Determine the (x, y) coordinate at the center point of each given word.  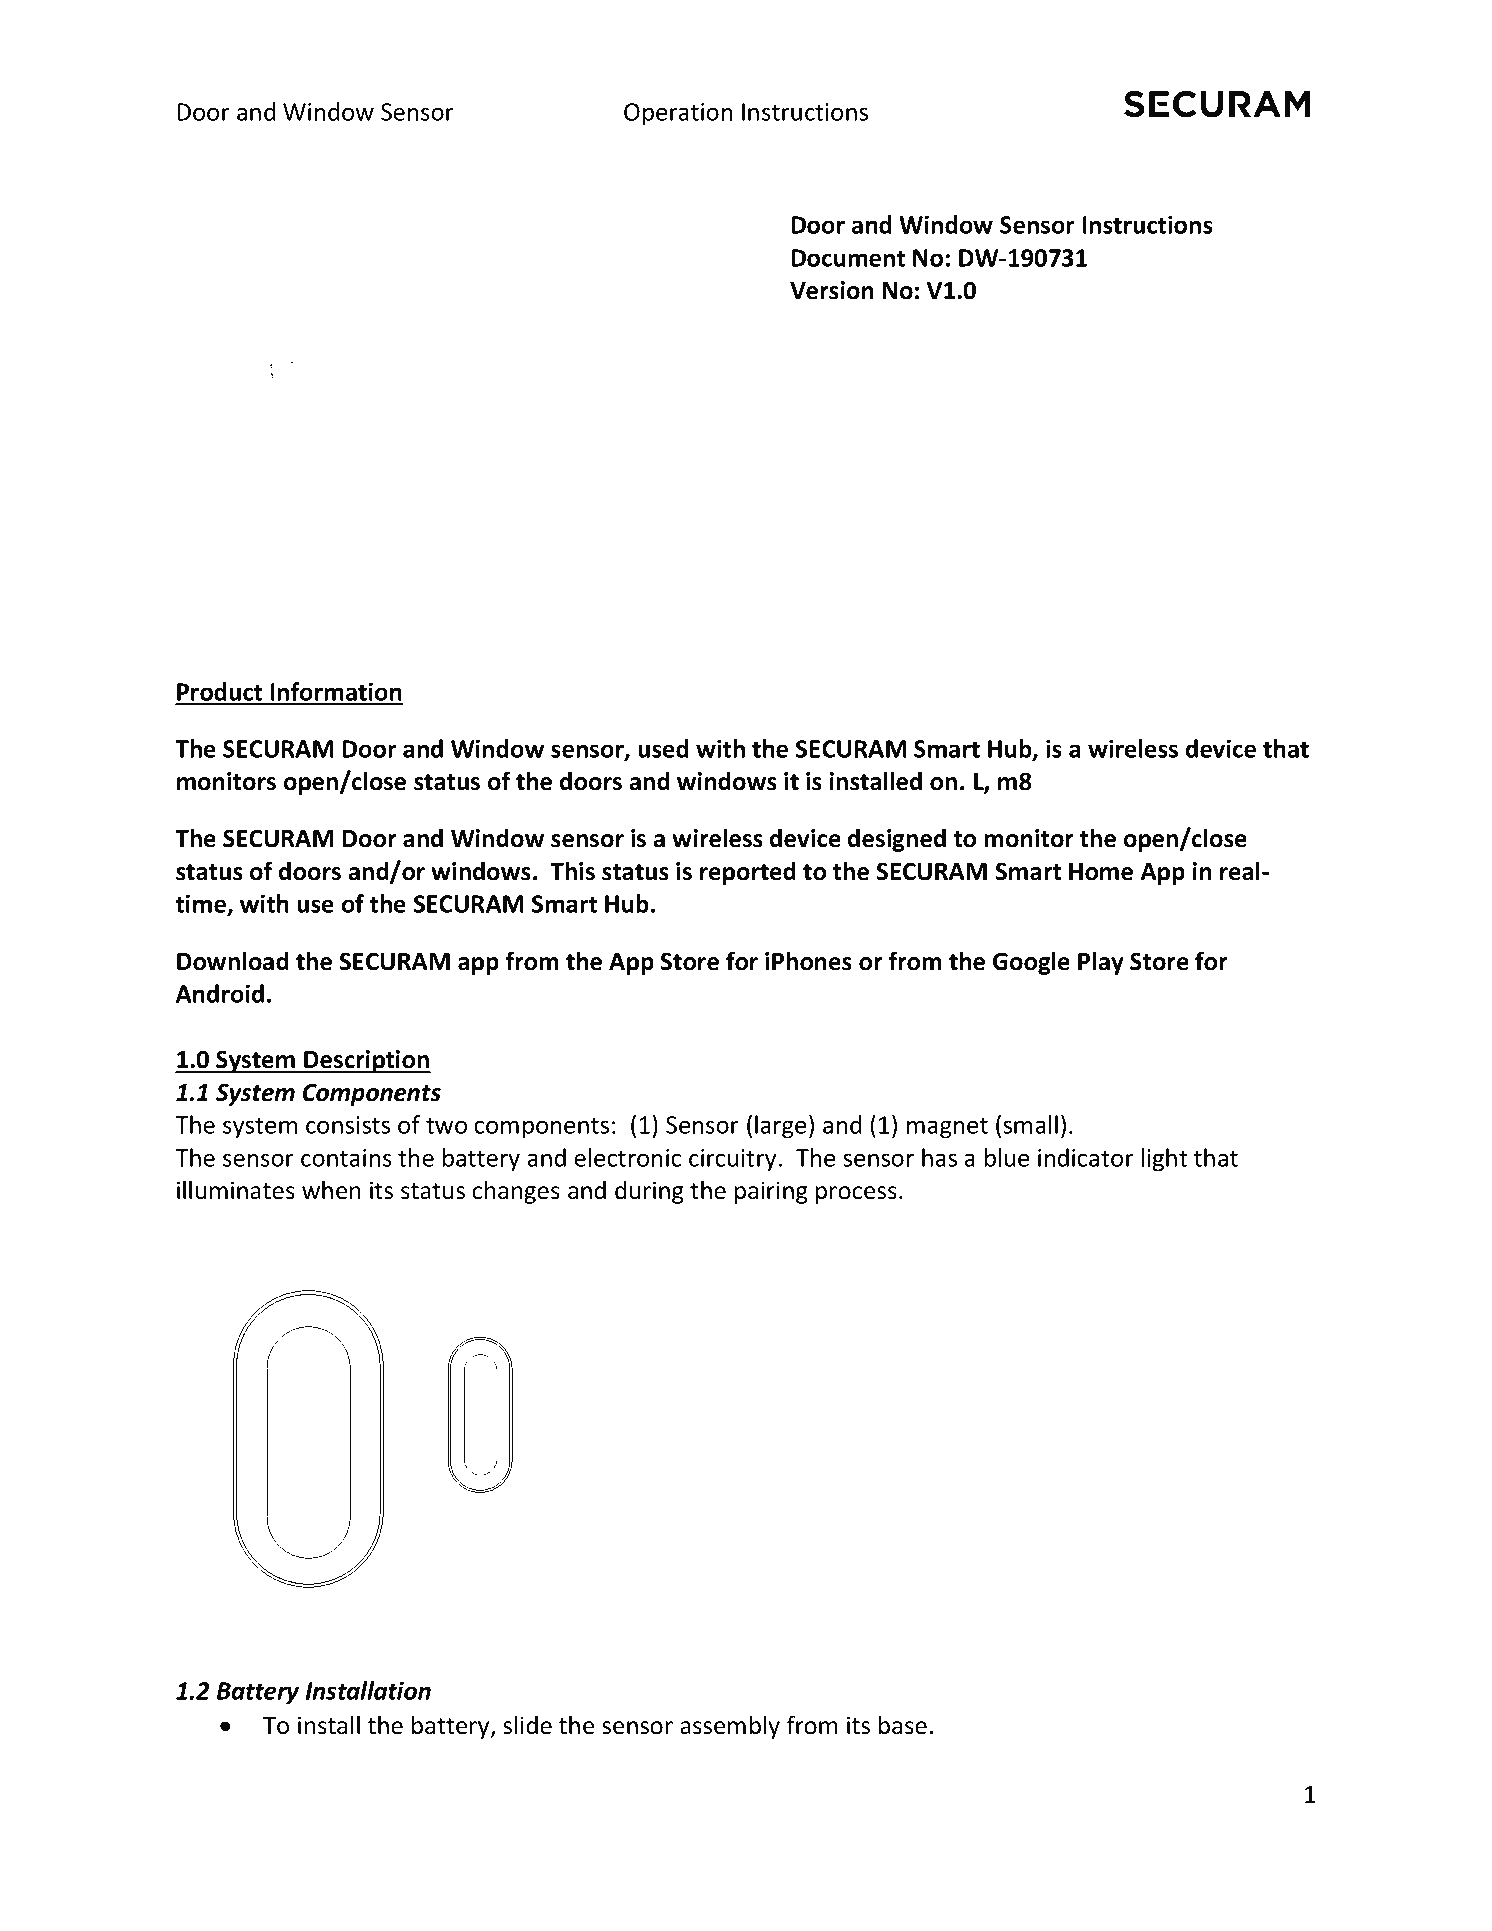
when (331, 1190)
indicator (1086, 1157)
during (649, 1192)
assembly (730, 1727)
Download (233, 961)
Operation (678, 114)
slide (527, 1725)
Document (848, 258)
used (663, 748)
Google (1031, 963)
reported (748, 873)
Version (832, 290)
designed (897, 840)
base (903, 1725)
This (572, 871)
